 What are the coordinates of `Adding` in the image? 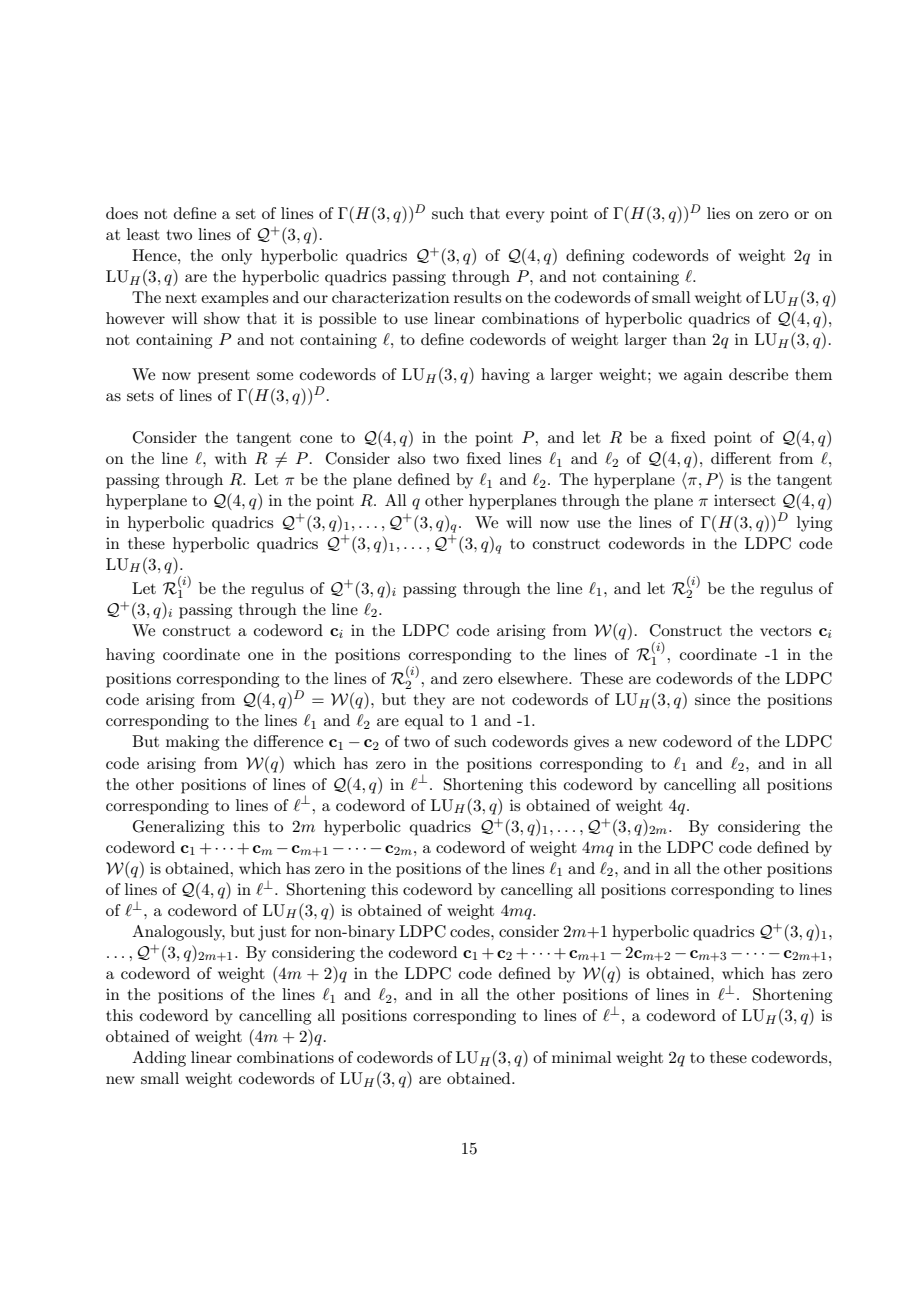 It's located at (159, 1059).
